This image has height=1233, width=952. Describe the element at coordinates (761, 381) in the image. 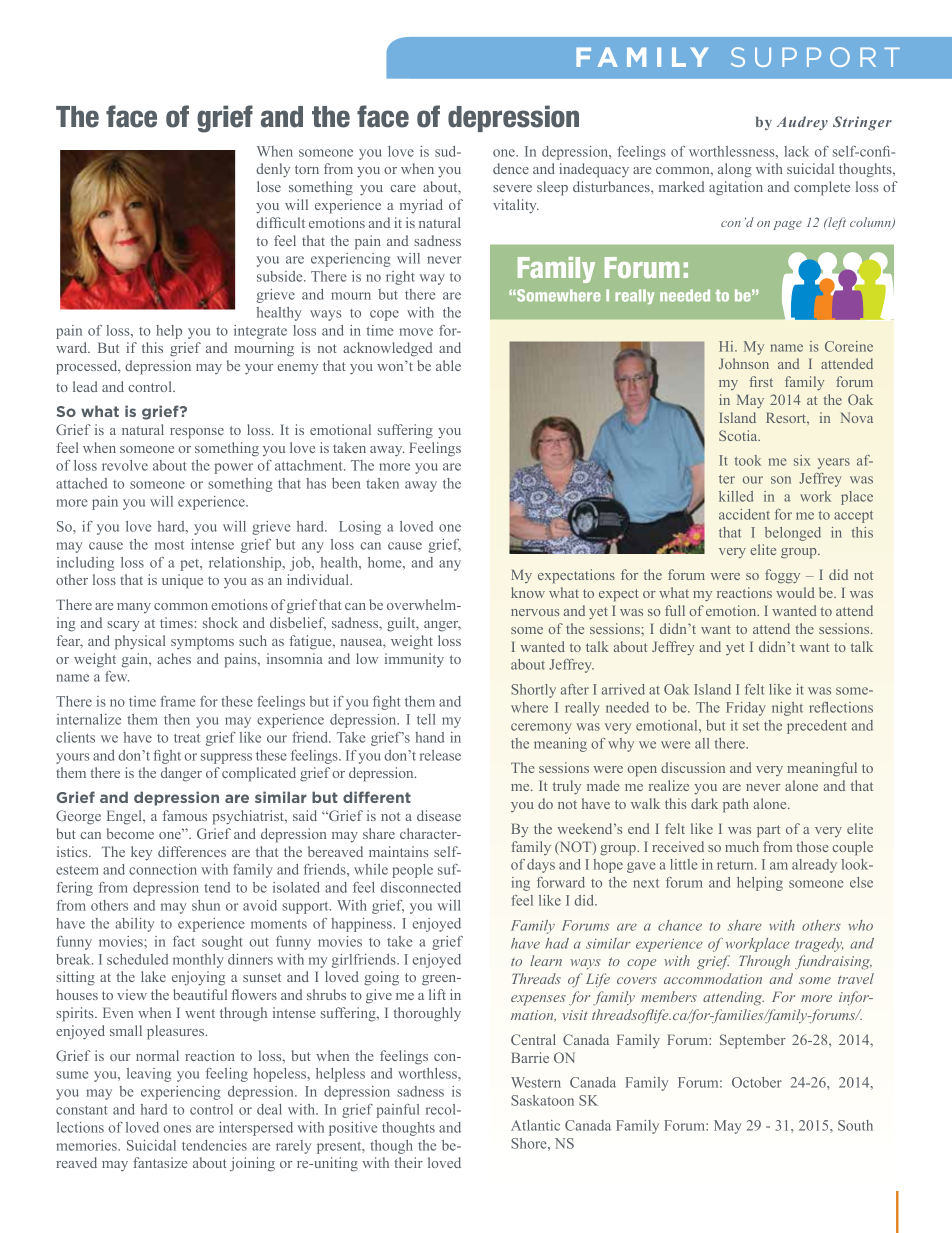

I see `first` at that location.
